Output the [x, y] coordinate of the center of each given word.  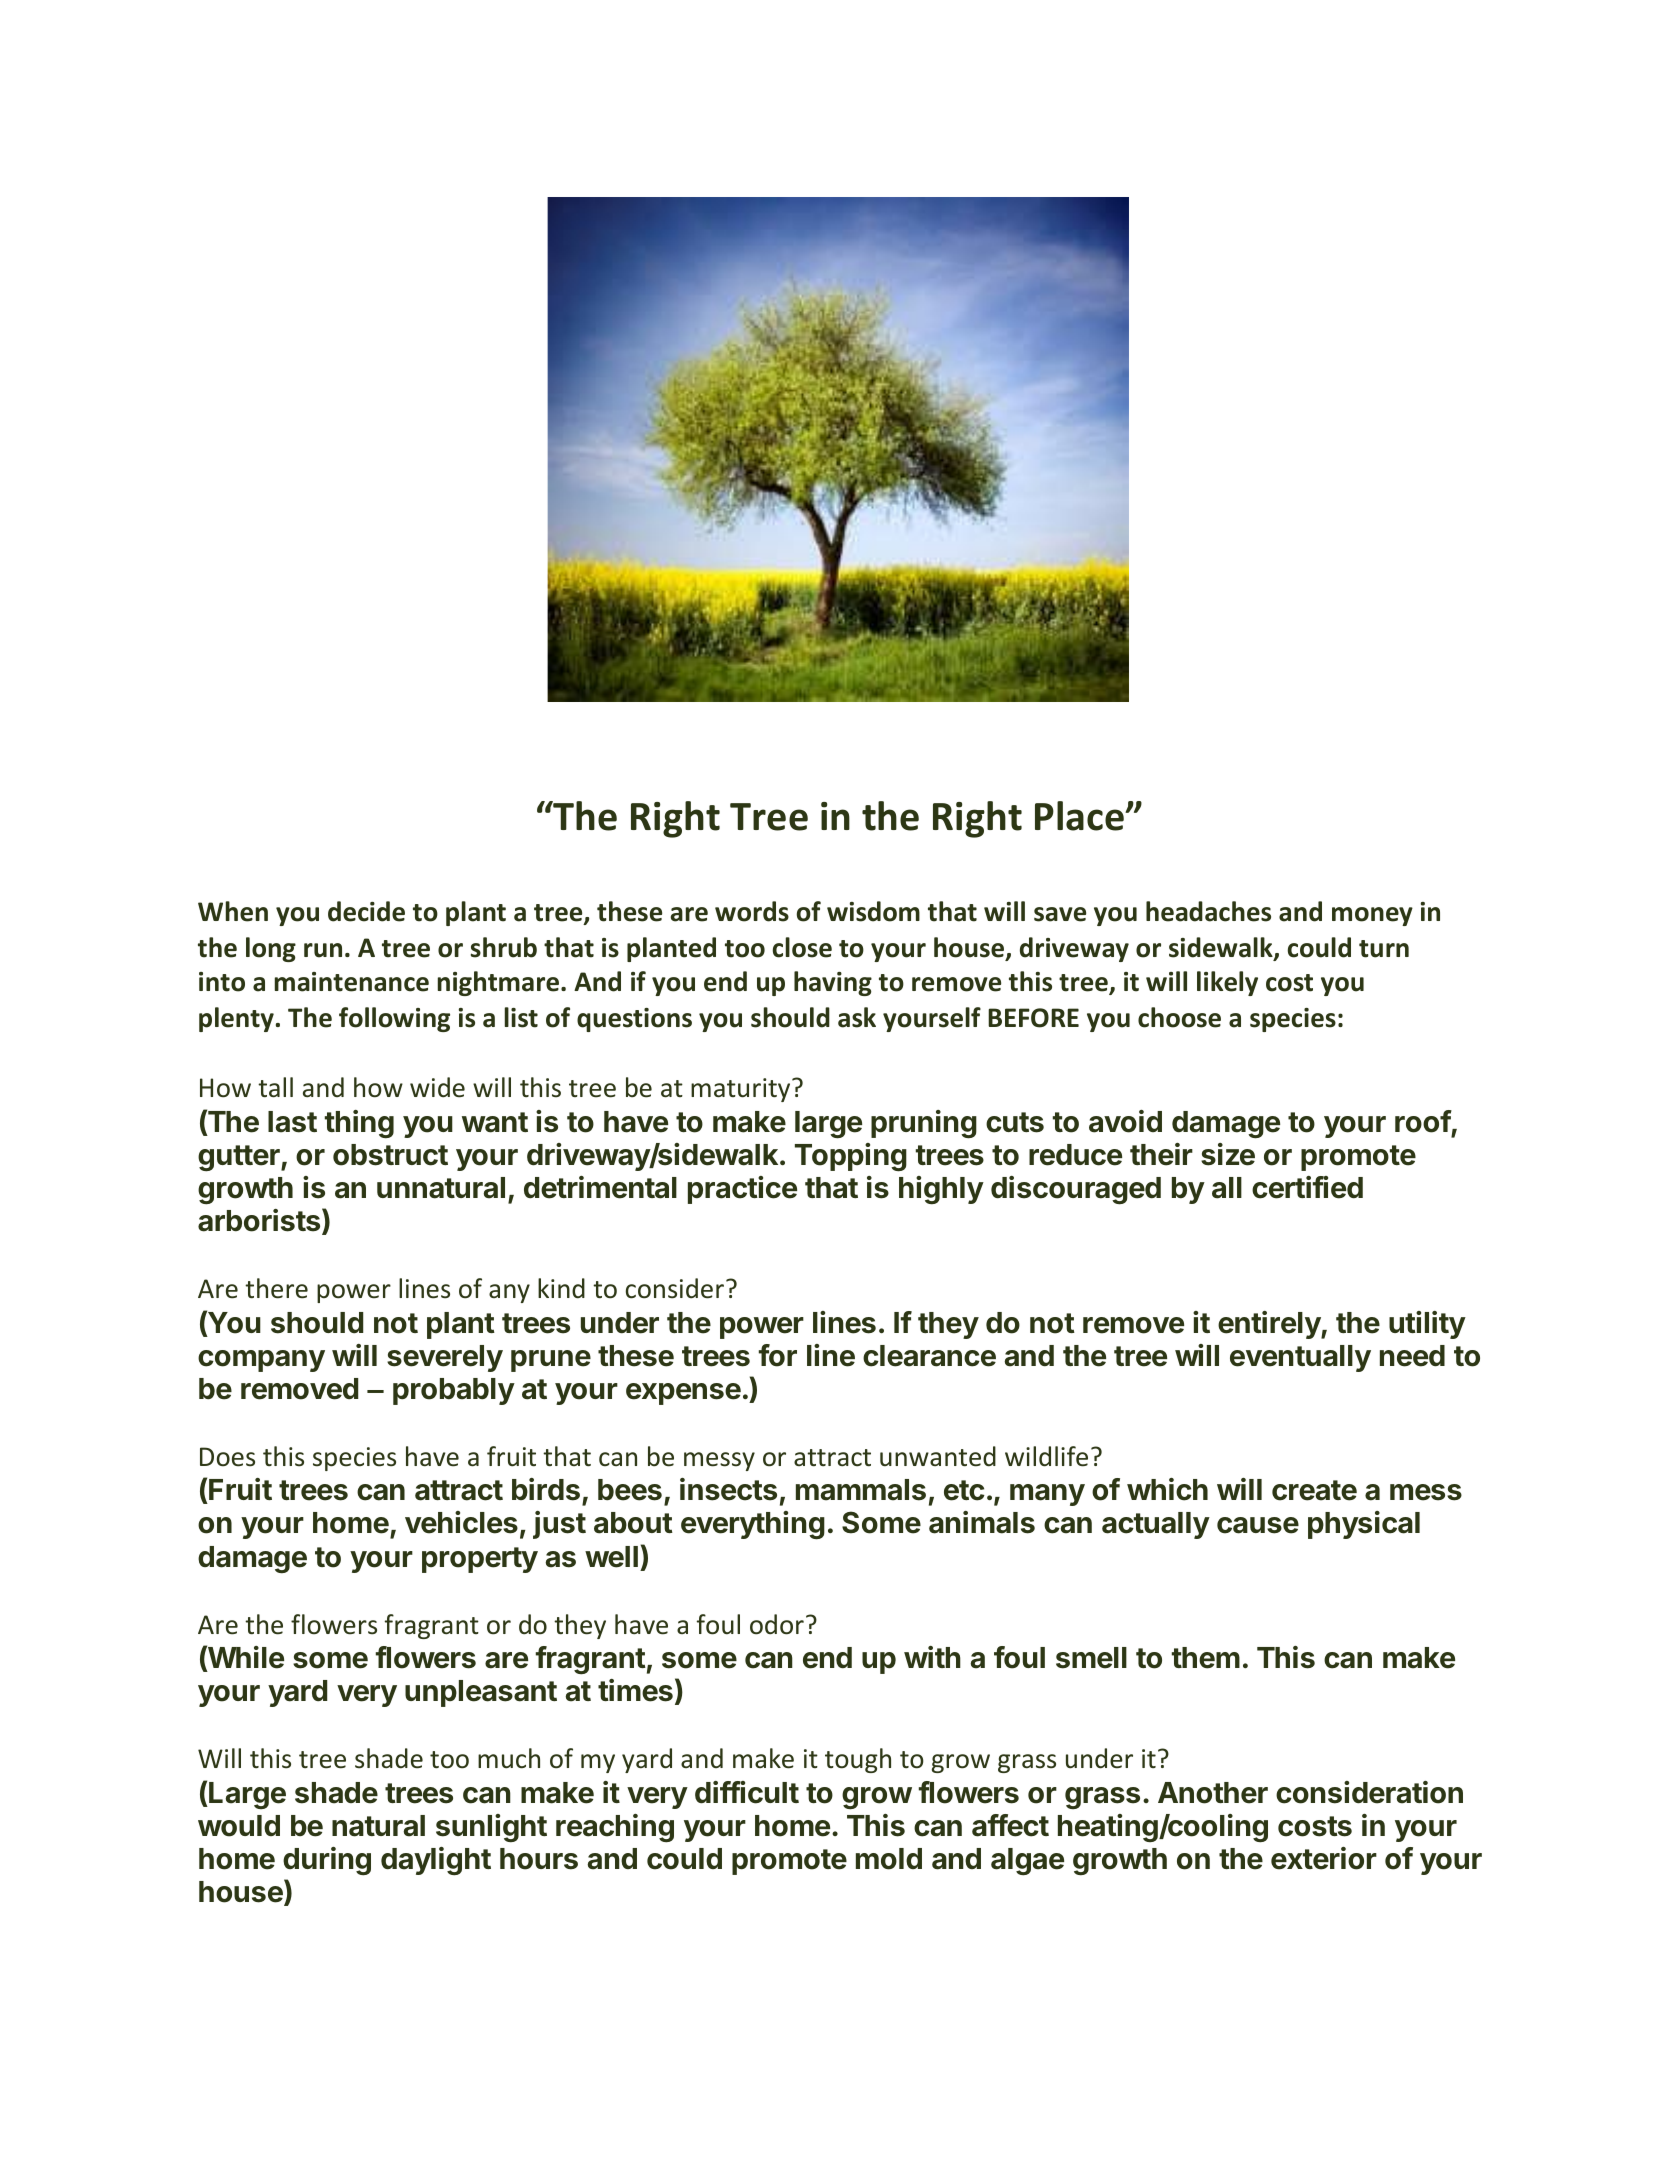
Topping [851, 1157]
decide [366, 911]
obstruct [390, 1155]
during [327, 1861]
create [1314, 1490]
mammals [861, 1490]
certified [1307, 1187]
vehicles [461, 1522]
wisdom [873, 911]
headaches [1208, 911]
